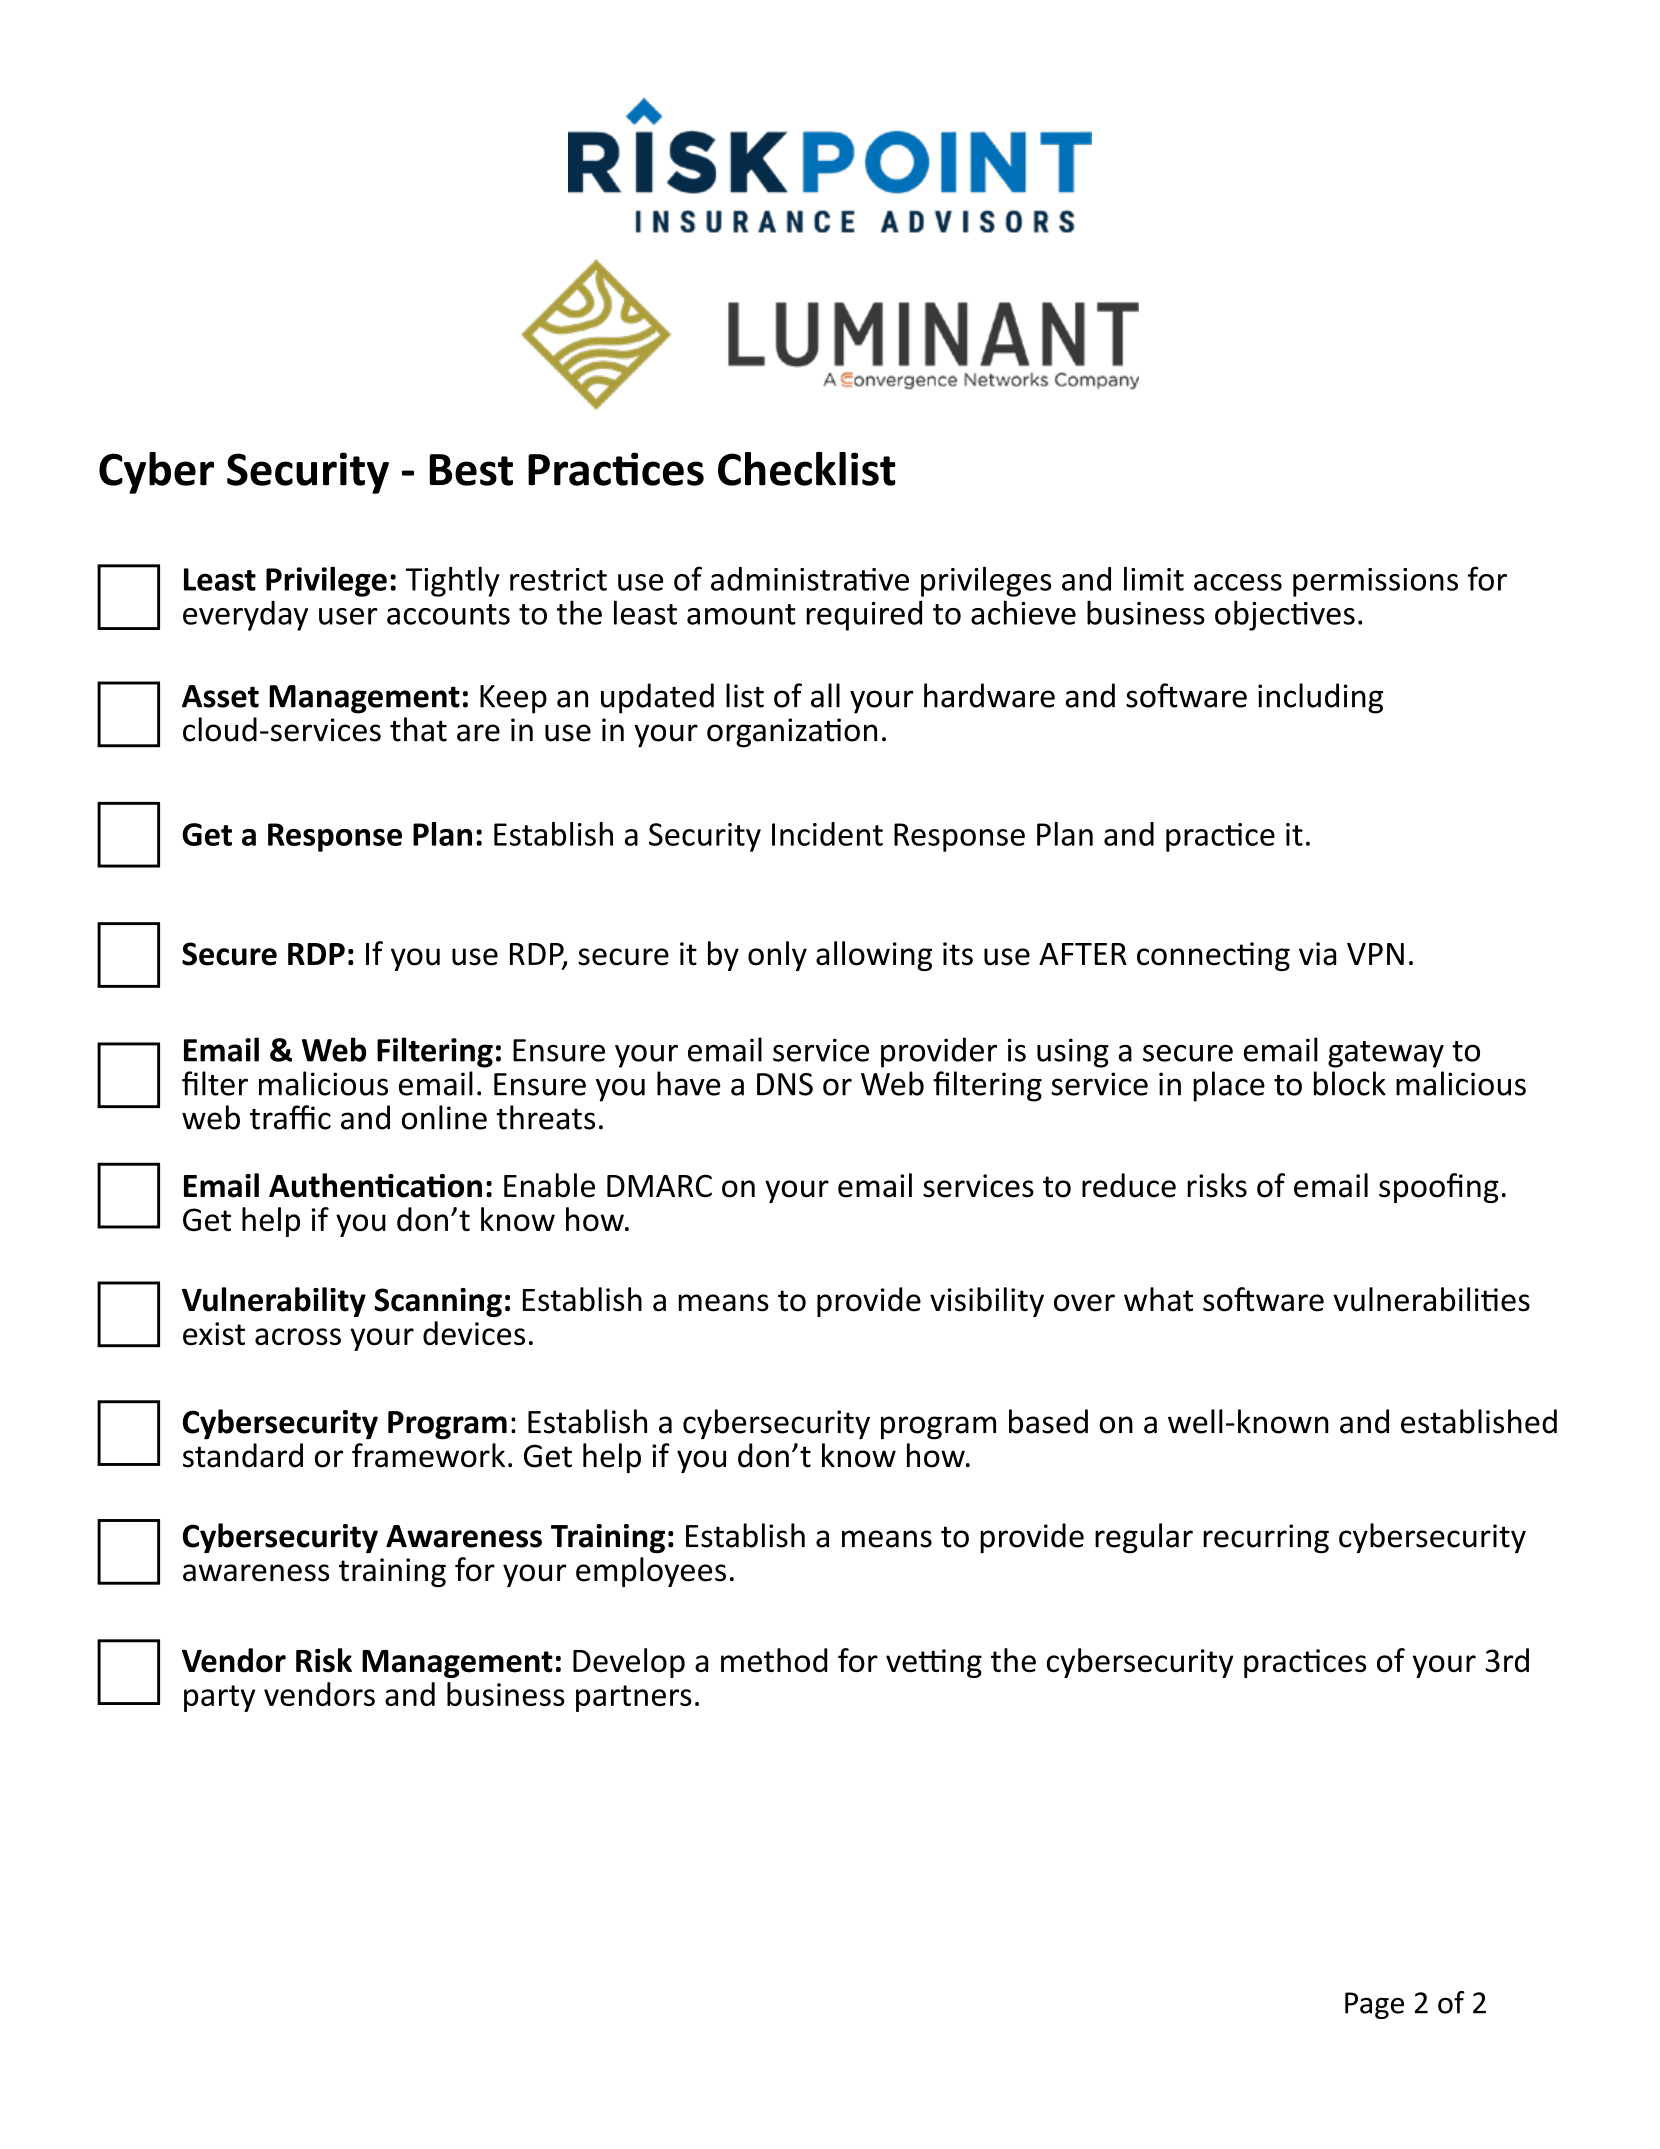 The image size is (1660, 2149). Describe the element at coordinates (219, 1698) in the page. I see `party` at that location.
